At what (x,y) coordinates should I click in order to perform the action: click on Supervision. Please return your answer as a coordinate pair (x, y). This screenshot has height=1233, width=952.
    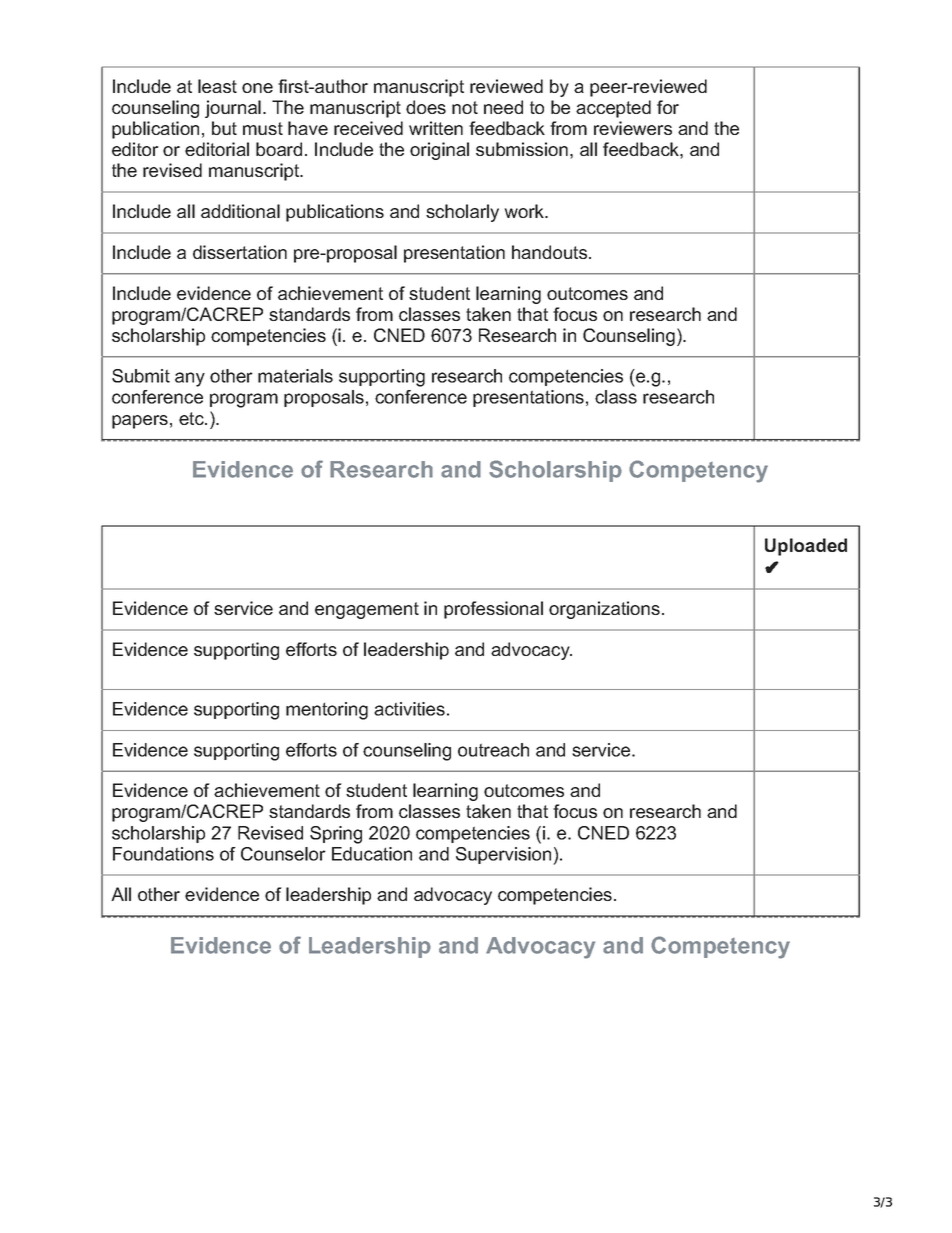
    Looking at the image, I should click on (505, 856).
